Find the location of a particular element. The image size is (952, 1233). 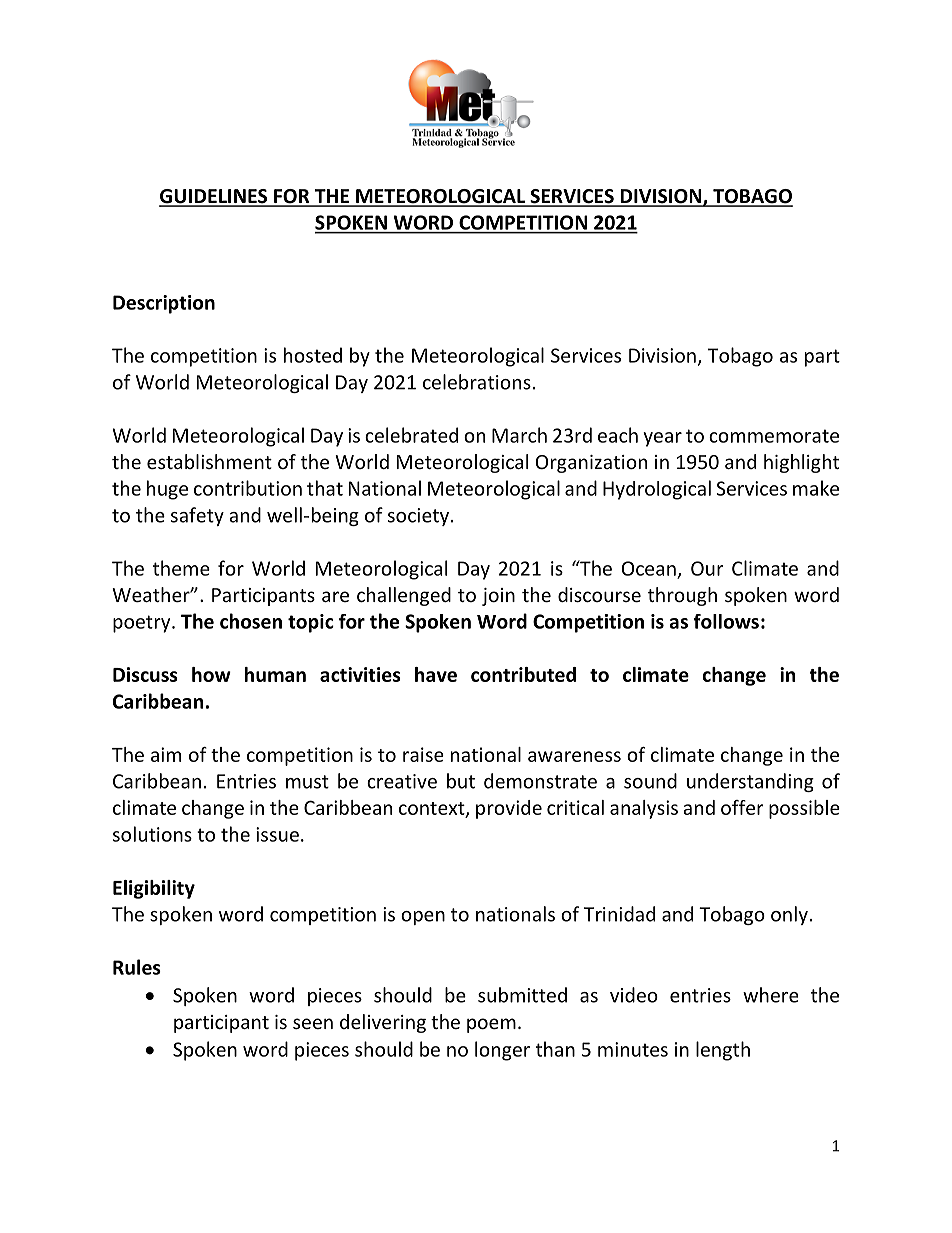

commemorate is located at coordinates (774, 436).
